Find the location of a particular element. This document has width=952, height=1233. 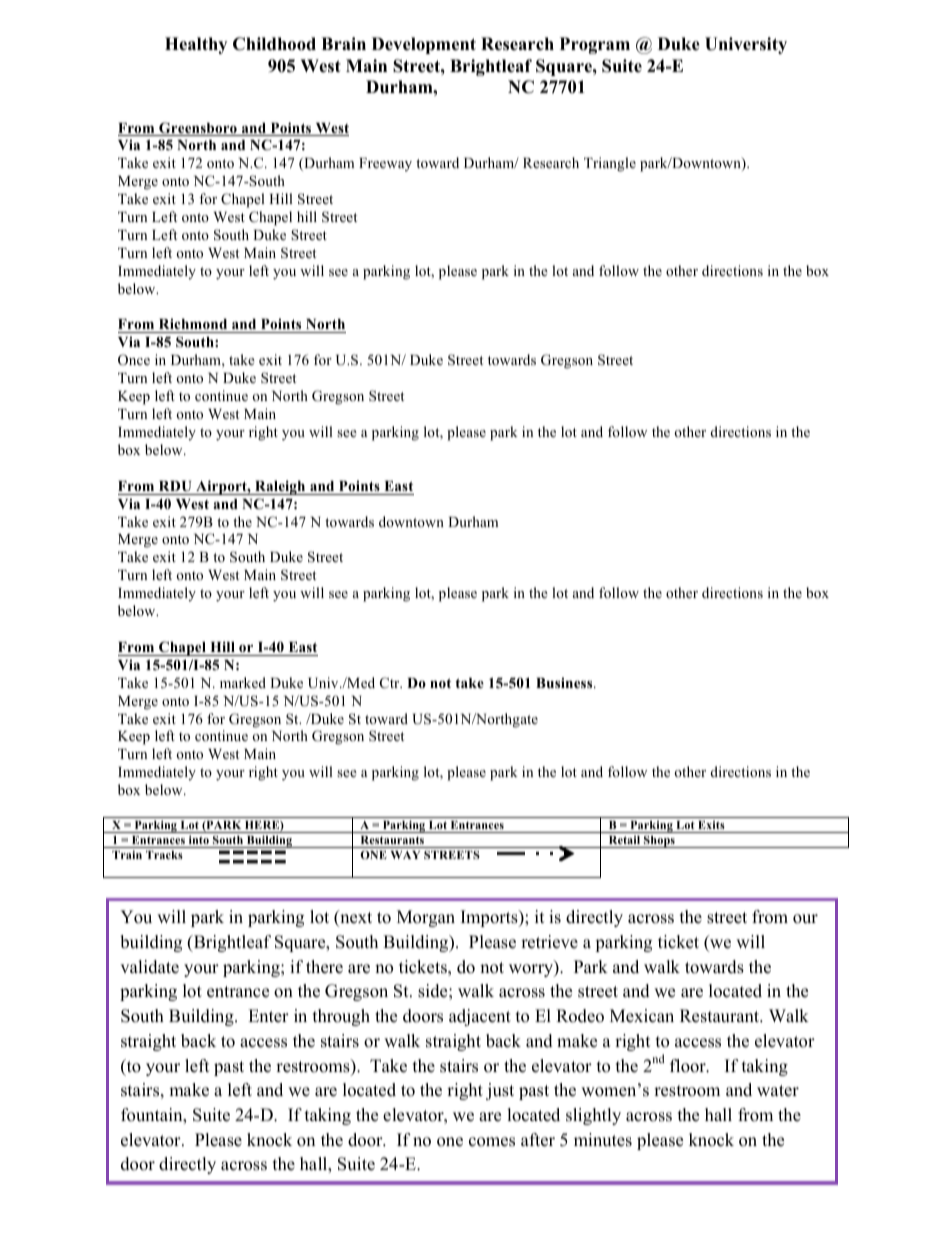

Tracks is located at coordinates (164, 855).
